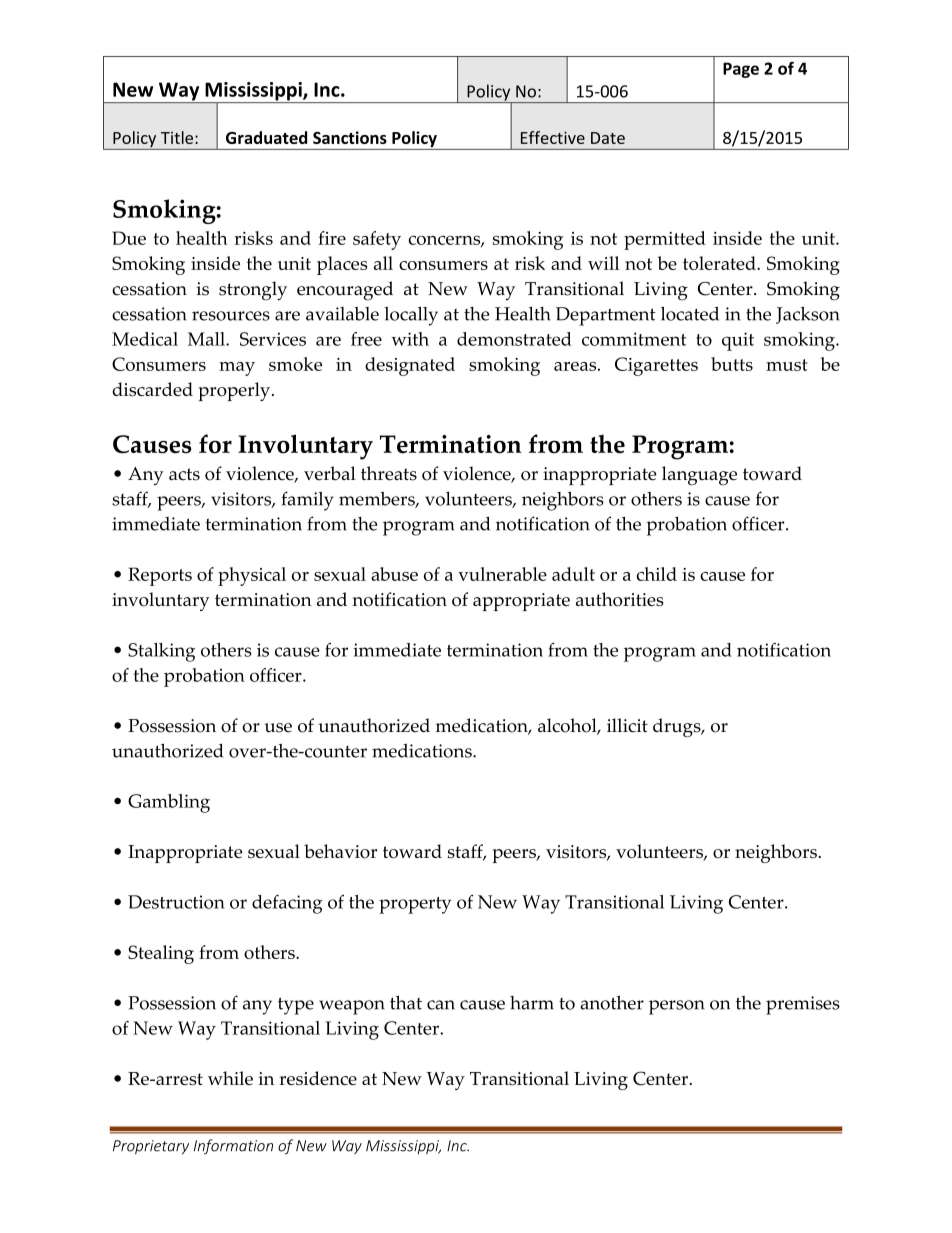 The width and height of the screenshot is (952, 1233). Describe the element at coordinates (741, 70) in the screenshot. I see `Page` at that location.
